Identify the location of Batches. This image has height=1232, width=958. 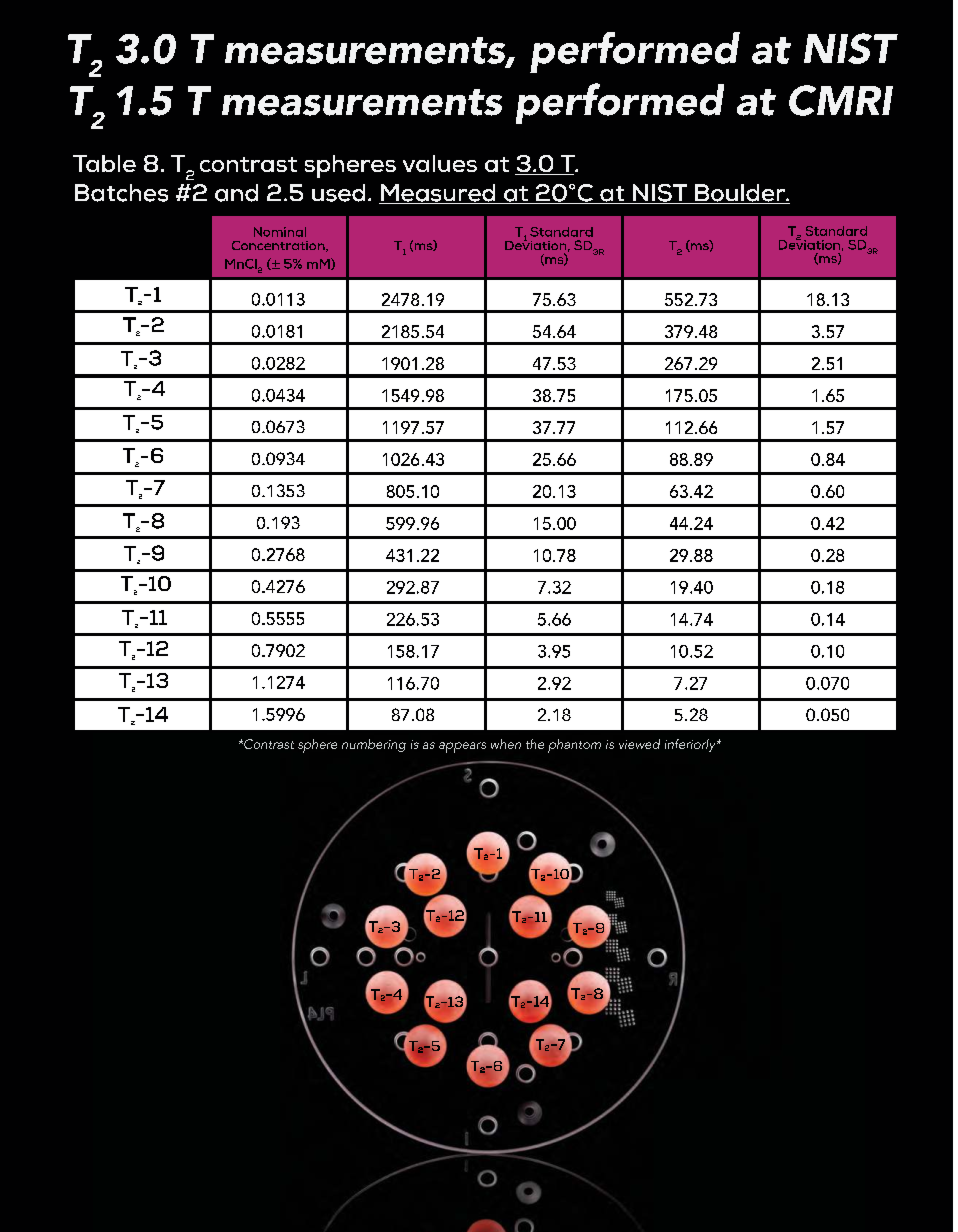
(121, 193).
